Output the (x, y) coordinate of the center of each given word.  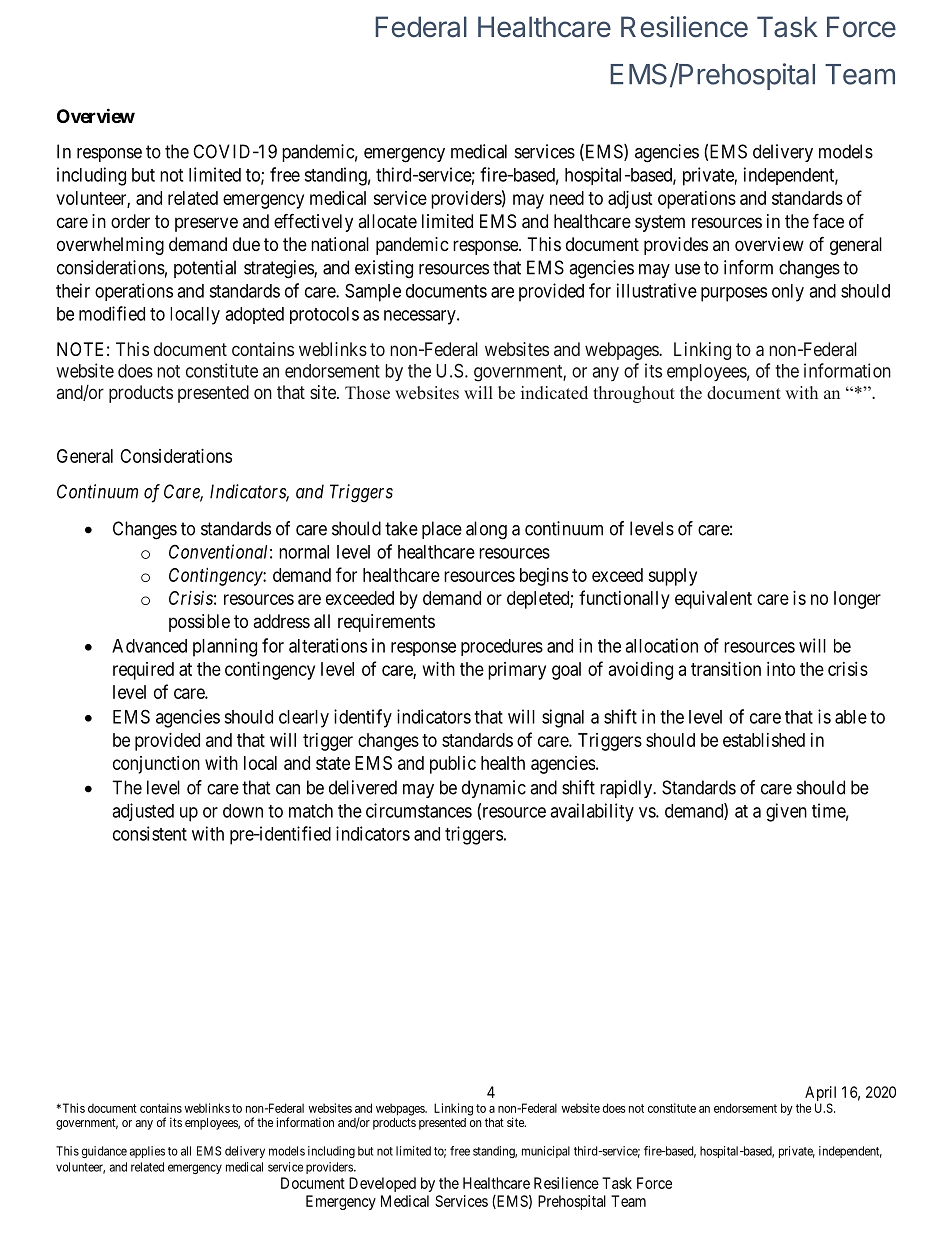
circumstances (419, 810)
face (828, 220)
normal (304, 552)
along (486, 530)
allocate (387, 221)
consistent (150, 833)
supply (672, 577)
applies (147, 1152)
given (786, 812)
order (130, 221)
